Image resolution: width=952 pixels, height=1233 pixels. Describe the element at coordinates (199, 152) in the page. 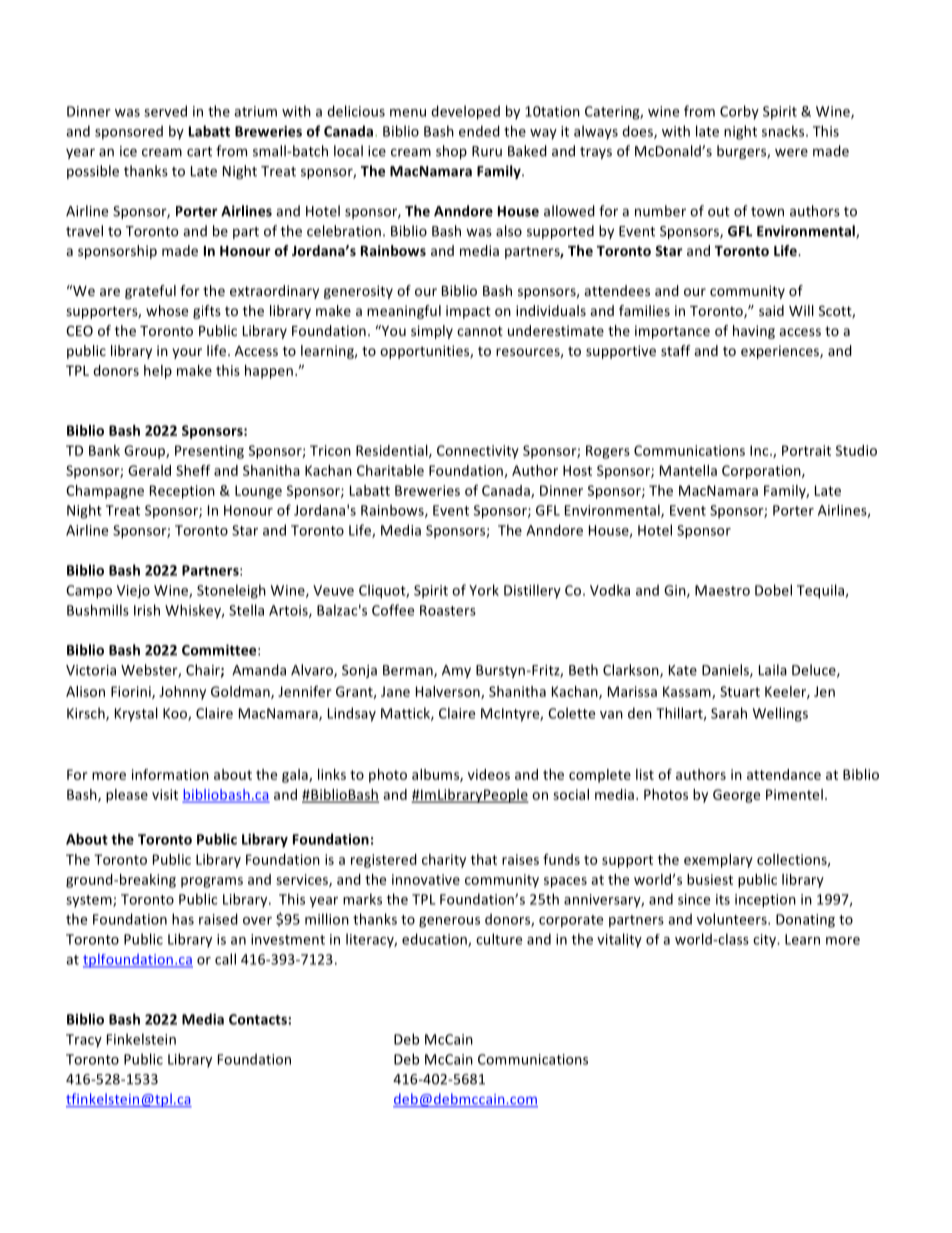

I see `cart` at that location.
